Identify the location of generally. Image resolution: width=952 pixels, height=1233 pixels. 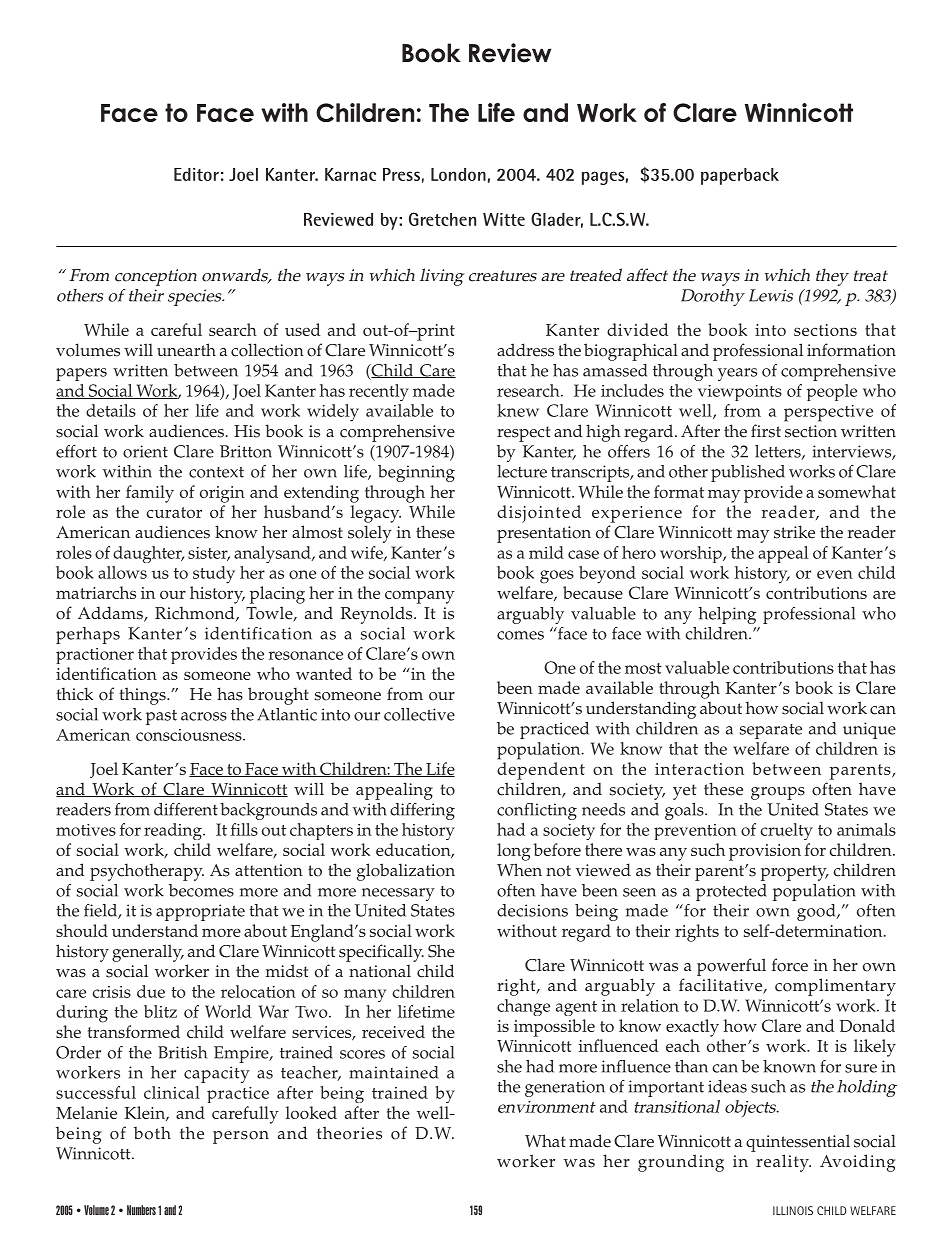
(148, 953).
